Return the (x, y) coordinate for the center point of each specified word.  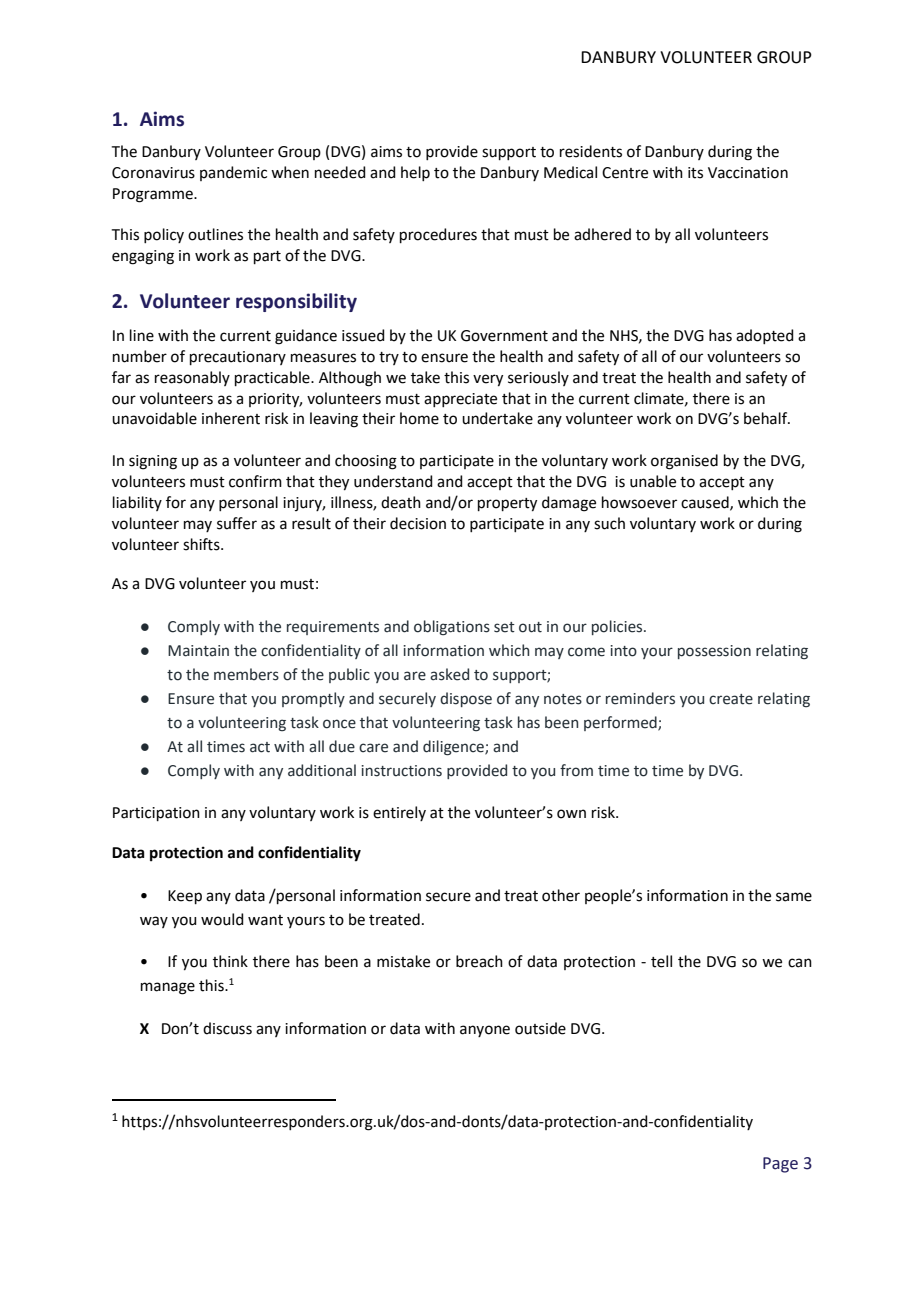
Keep (185, 897)
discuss (227, 1028)
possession (714, 652)
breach (479, 961)
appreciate (460, 400)
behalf (767, 418)
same (794, 897)
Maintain (198, 651)
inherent (231, 418)
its (695, 173)
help (415, 173)
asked (449, 674)
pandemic (233, 173)
